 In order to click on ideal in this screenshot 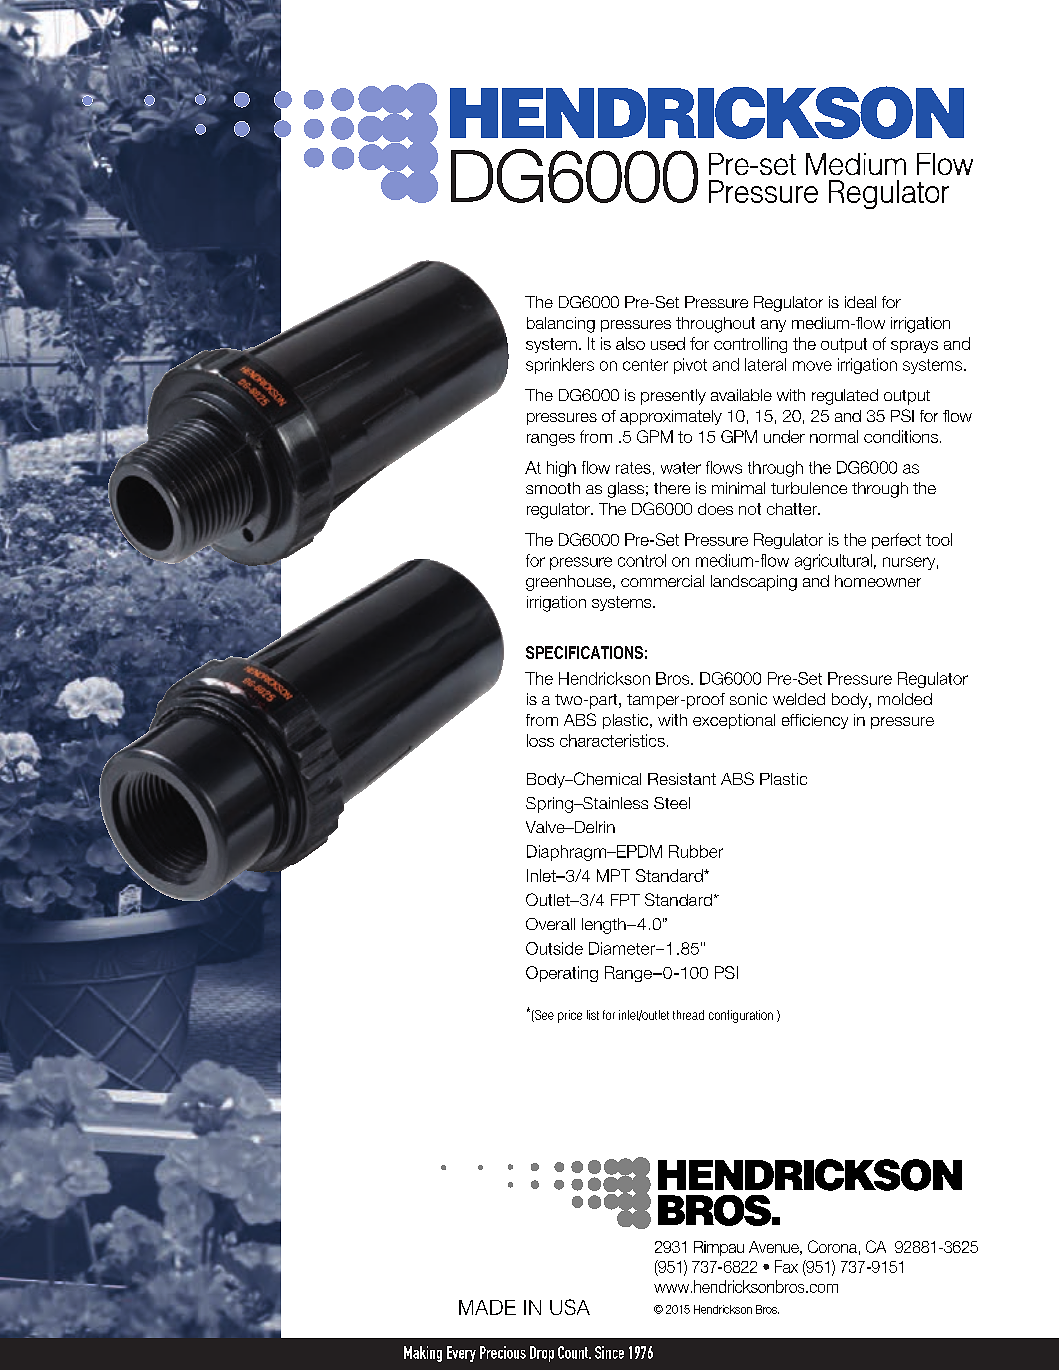, I will do `click(860, 302)`.
